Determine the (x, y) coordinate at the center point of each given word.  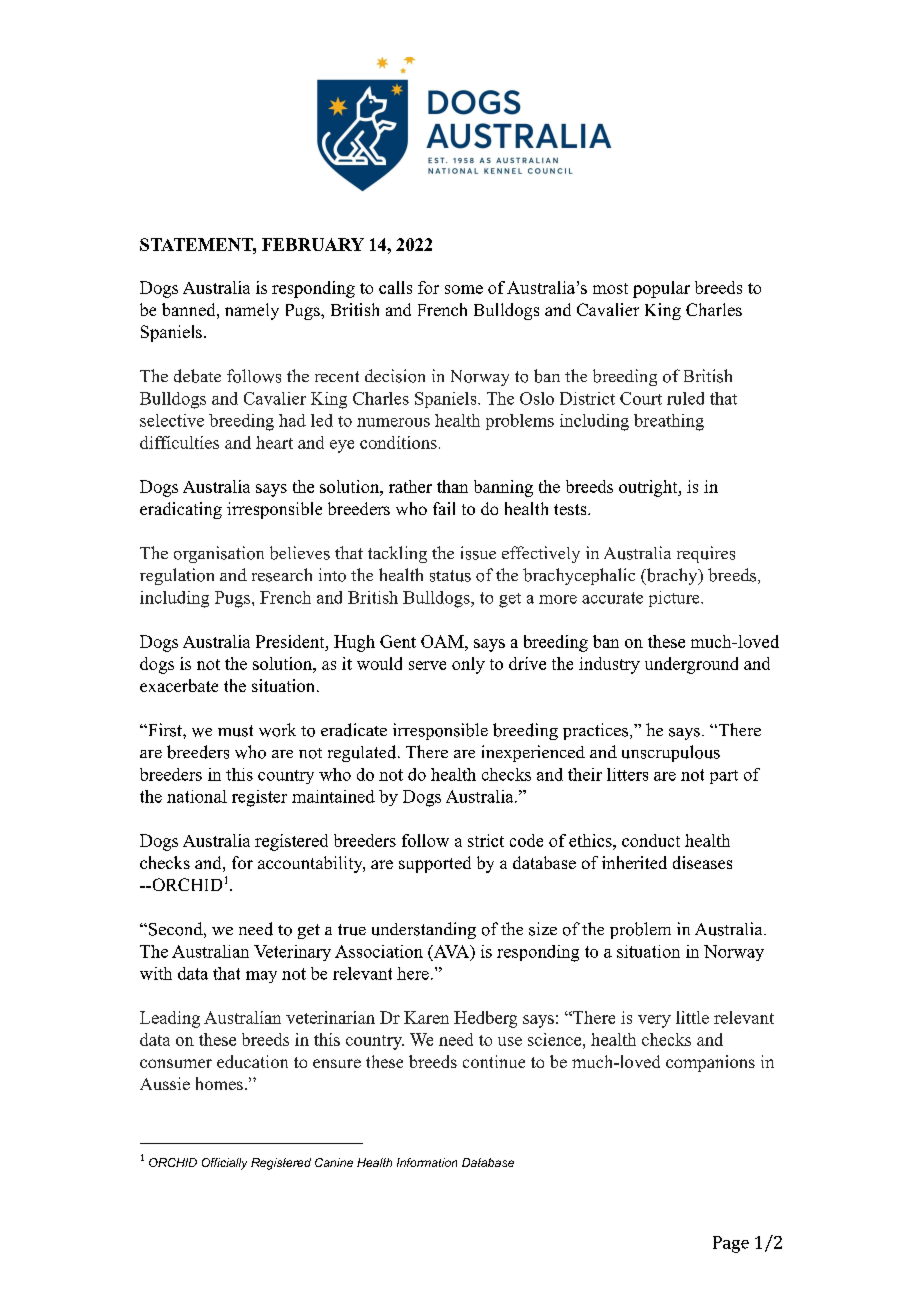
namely (252, 311)
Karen (426, 1017)
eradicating (181, 510)
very (654, 1021)
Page (731, 1244)
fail (444, 508)
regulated (363, 753)
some (464, 289)
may (261, 977)
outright (649, 488)
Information (427, 1162)
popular (661, 289)
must (235, 731)
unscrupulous (671, 753)
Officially (224, 1164)
